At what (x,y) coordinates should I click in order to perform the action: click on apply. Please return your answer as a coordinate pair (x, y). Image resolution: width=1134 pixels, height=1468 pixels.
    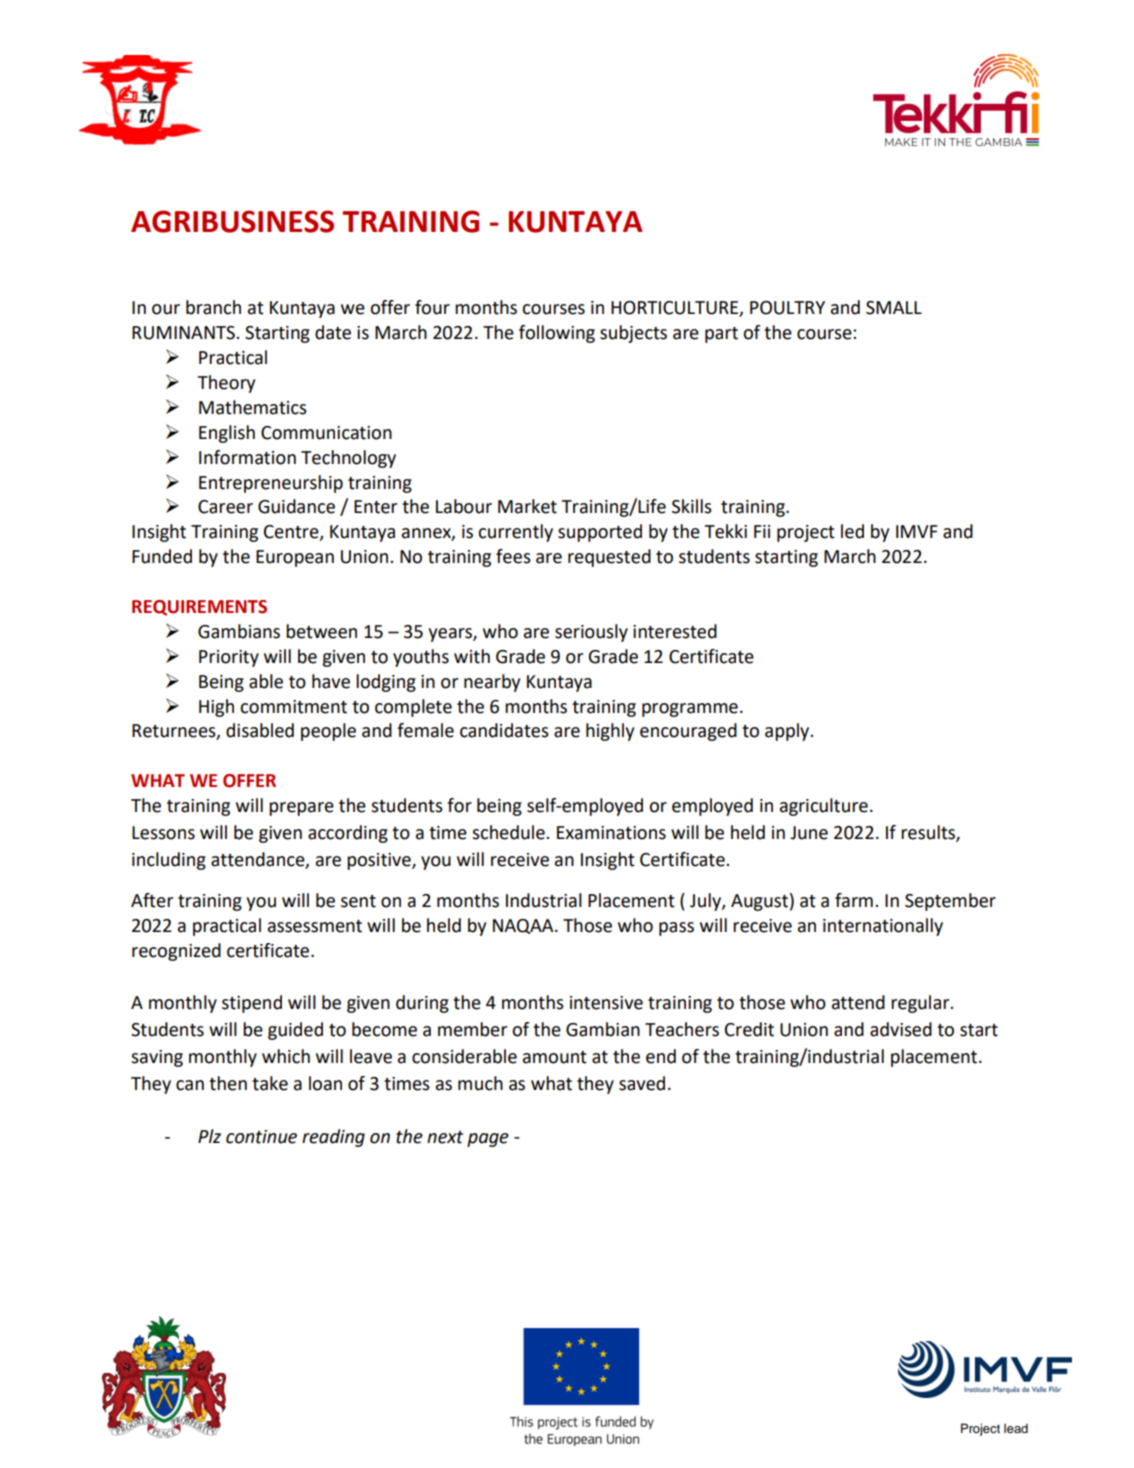
    Looking at the image, I should click on (788, 732).
